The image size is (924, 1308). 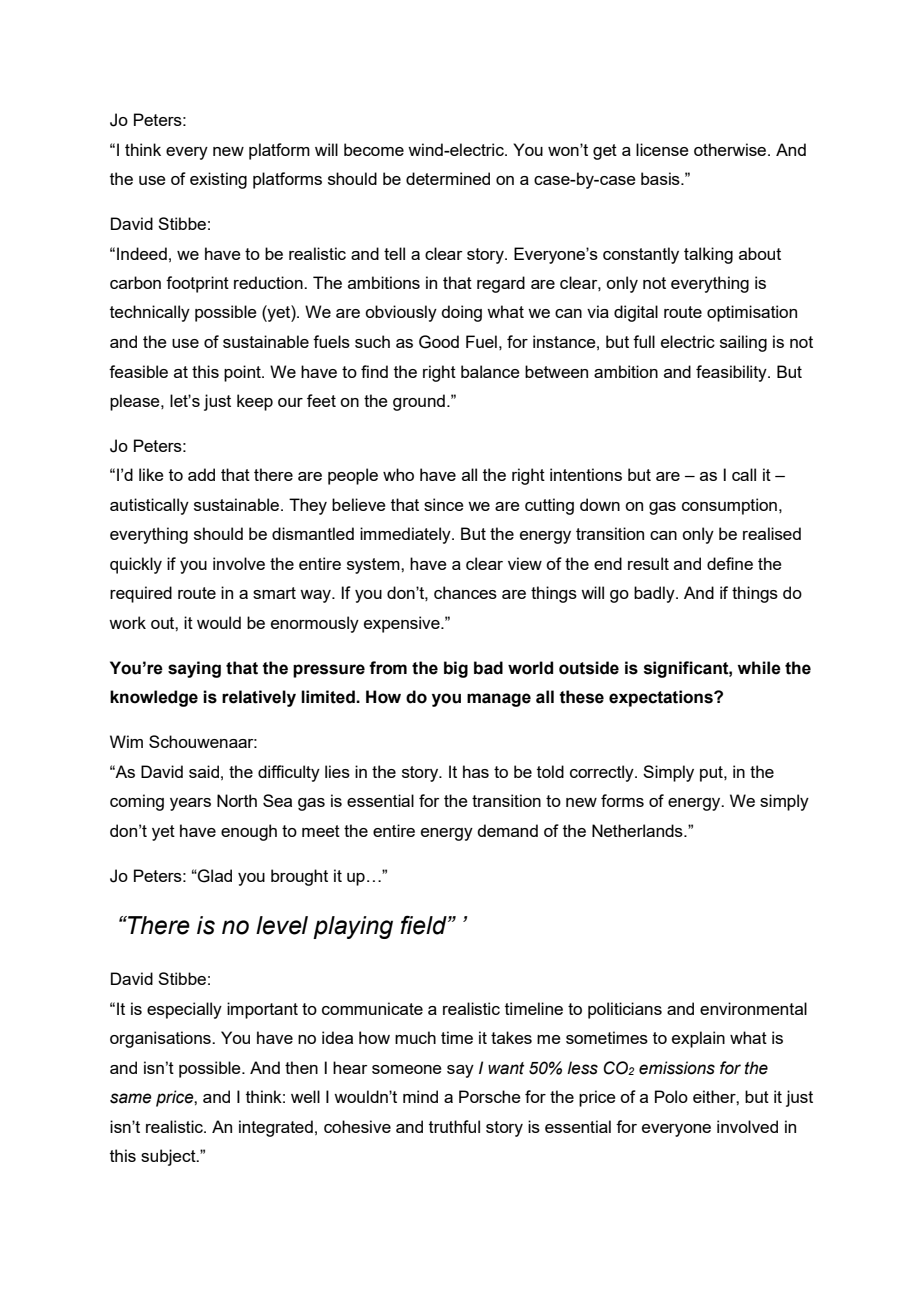 What do you see at coordinates (662, 698) in the page?
I see `expectations` at bounding box center [662, 698].
